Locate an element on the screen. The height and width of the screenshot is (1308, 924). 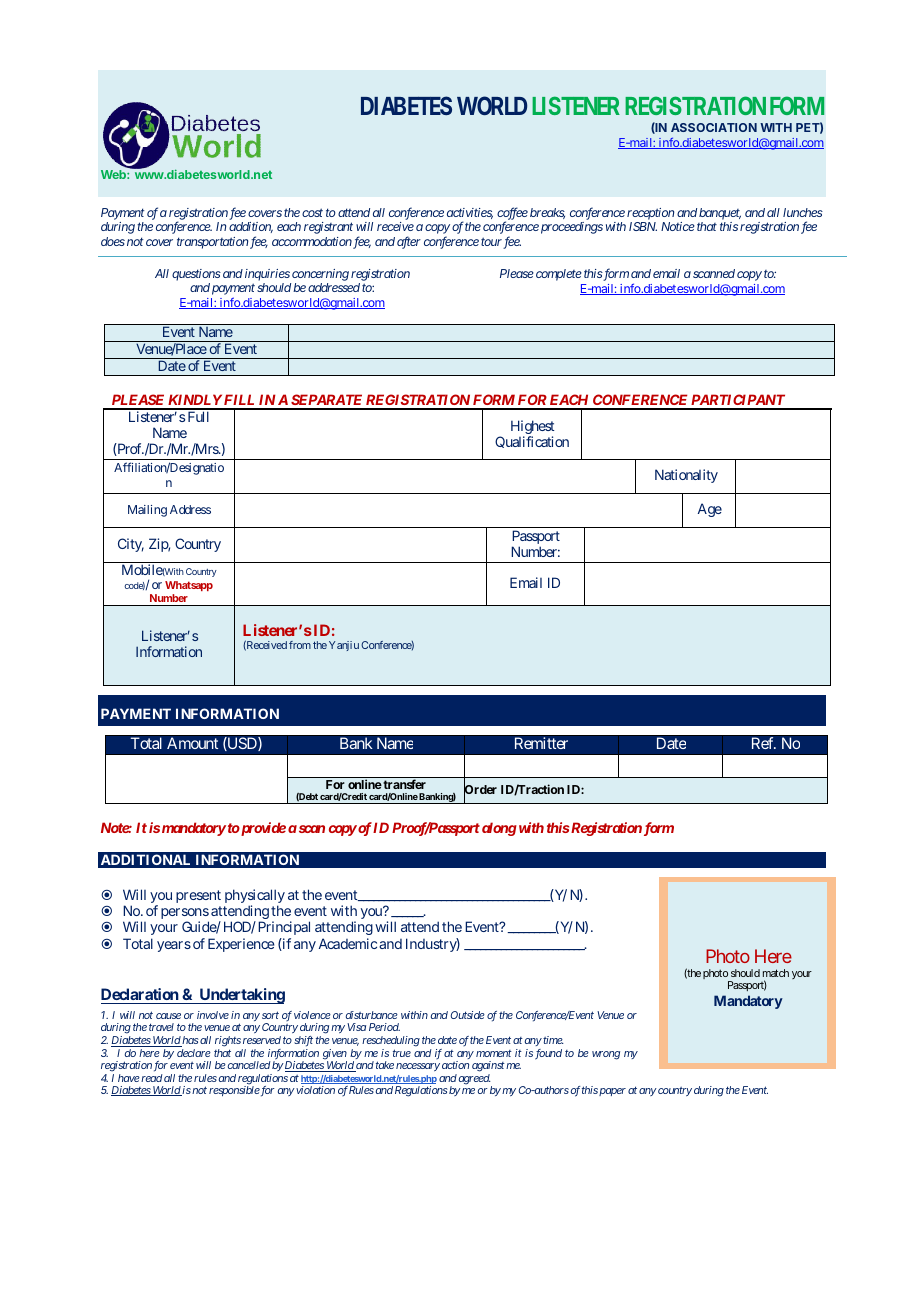
Ref is located at coordinates (764, 743).
